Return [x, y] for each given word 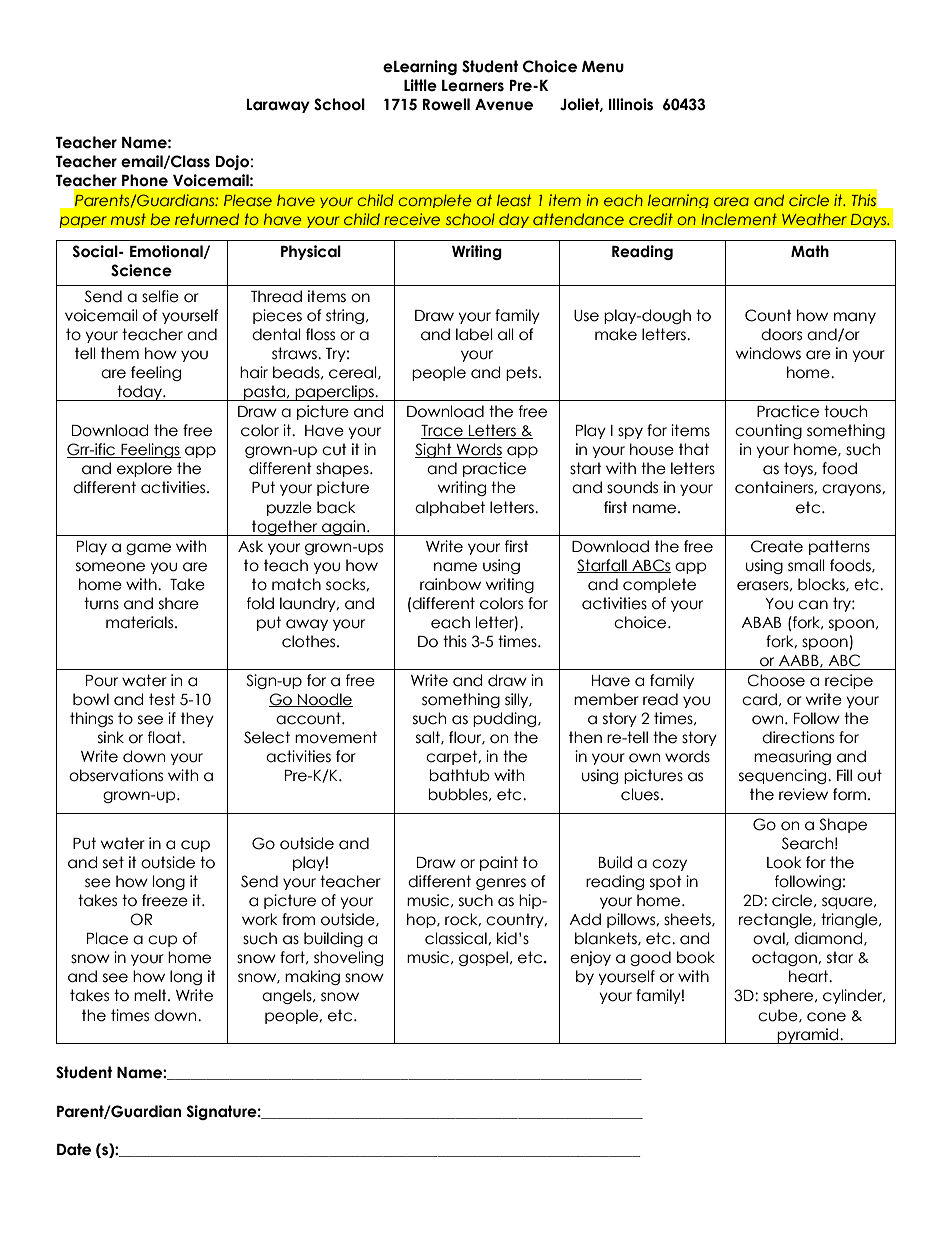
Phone [145, 180]
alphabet [450, 508]
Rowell [446, 104]
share [179, 603]
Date [74, 1149]
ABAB [761, 622]
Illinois [631, 104]
